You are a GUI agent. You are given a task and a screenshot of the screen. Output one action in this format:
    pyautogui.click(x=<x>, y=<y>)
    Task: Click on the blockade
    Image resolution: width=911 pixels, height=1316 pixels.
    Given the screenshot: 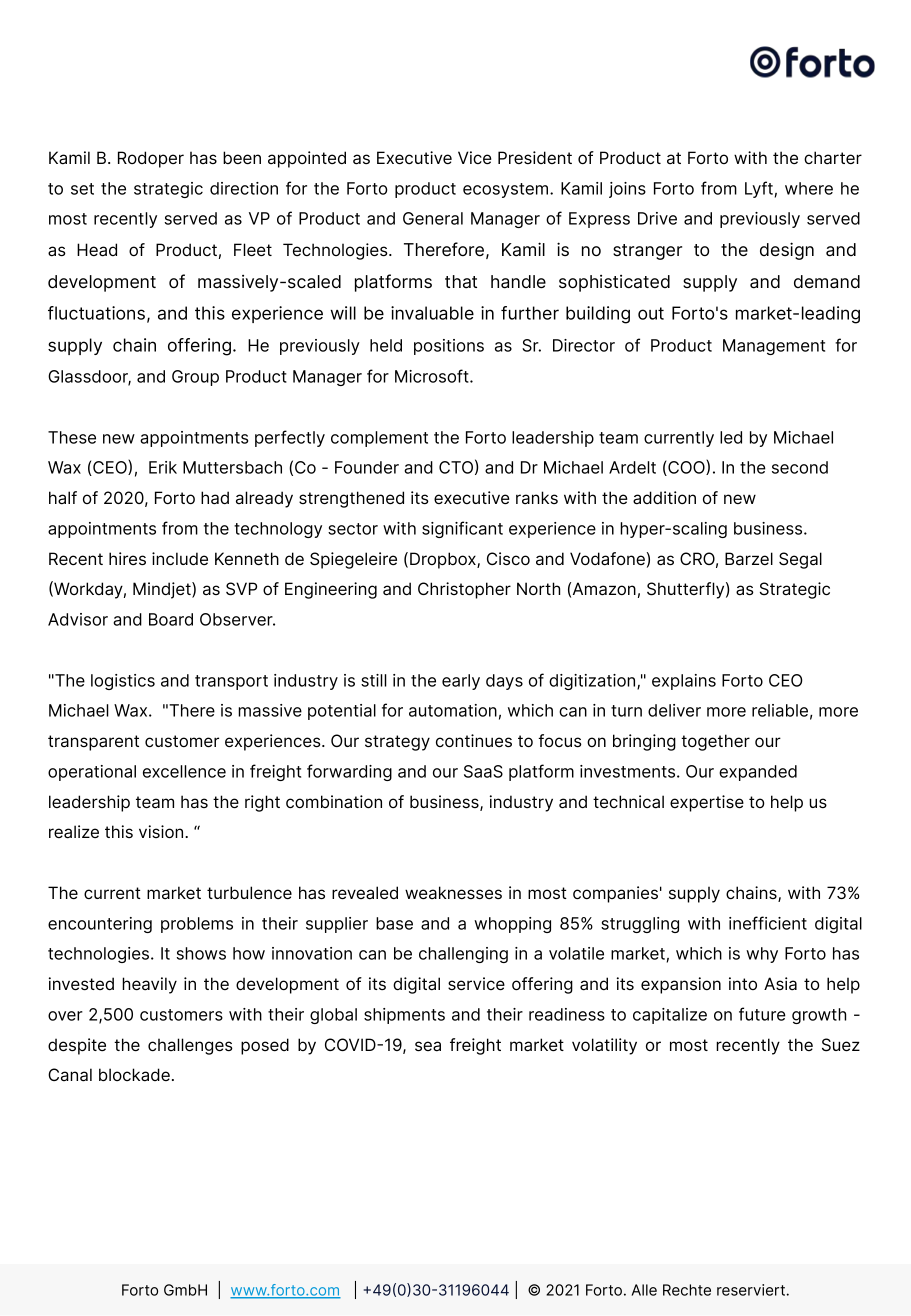 What is the action you would take?
    pyautogui.click(x=134, y=1075)
